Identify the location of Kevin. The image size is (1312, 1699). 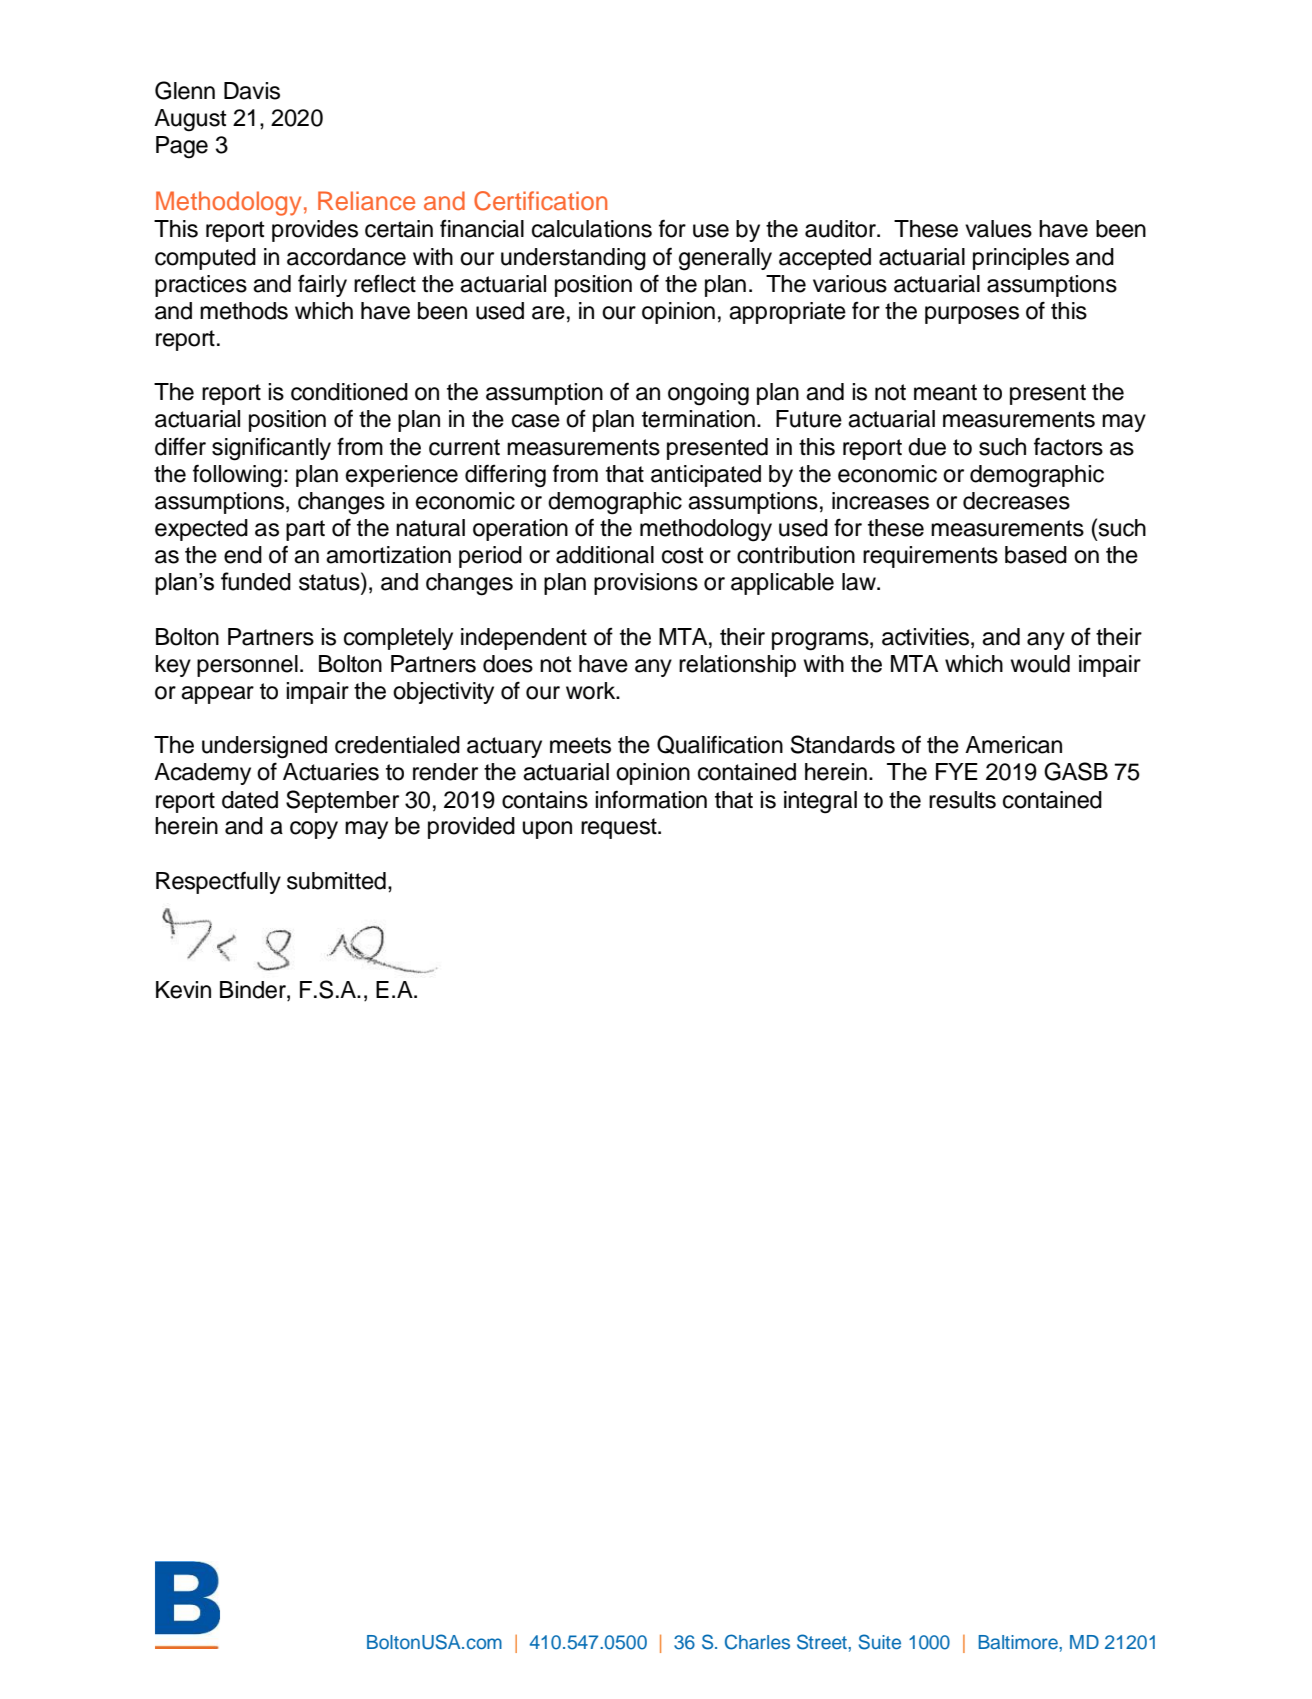
(183, 990).
